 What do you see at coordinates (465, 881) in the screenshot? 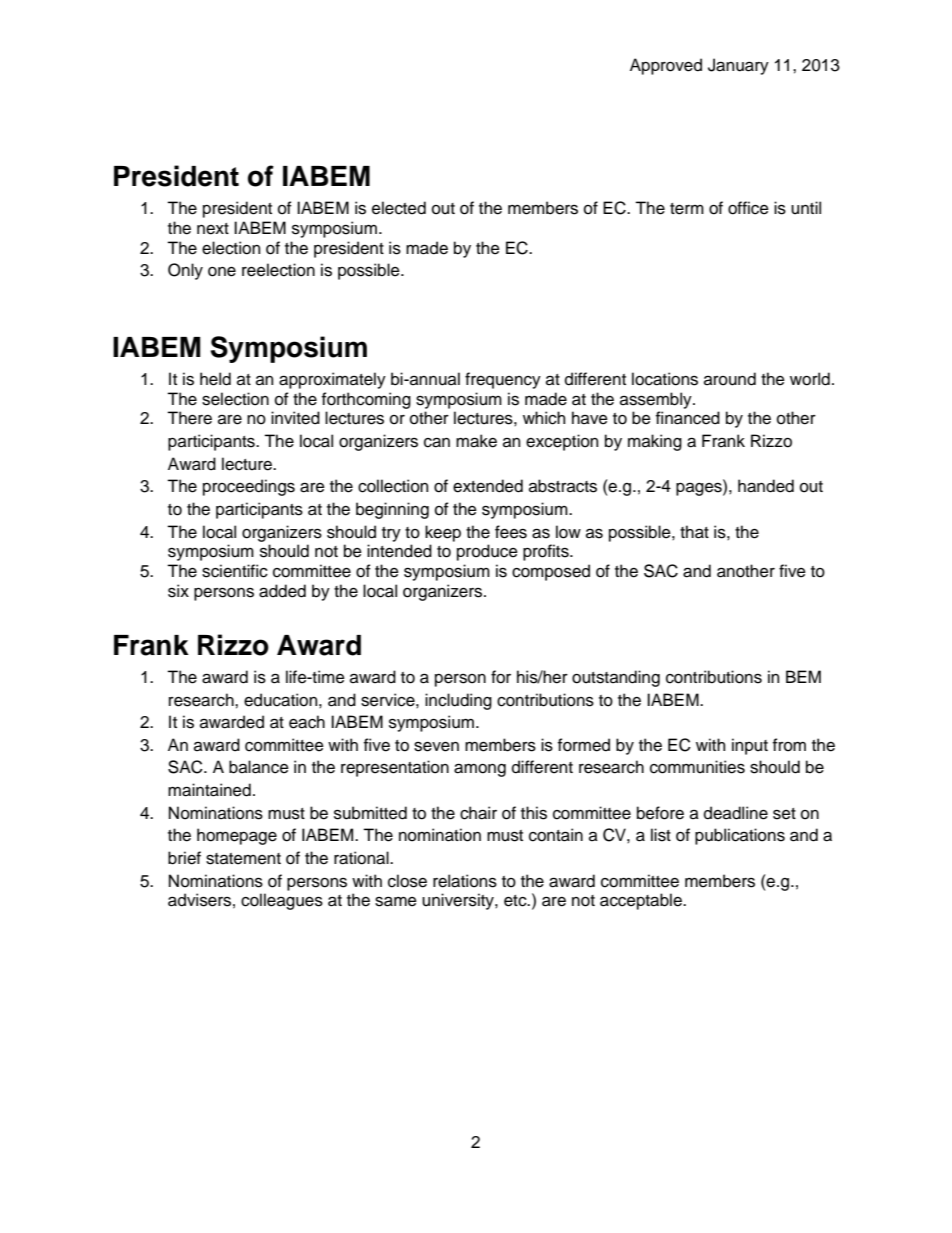
I see `relations` at bounding box center [465, 881].
